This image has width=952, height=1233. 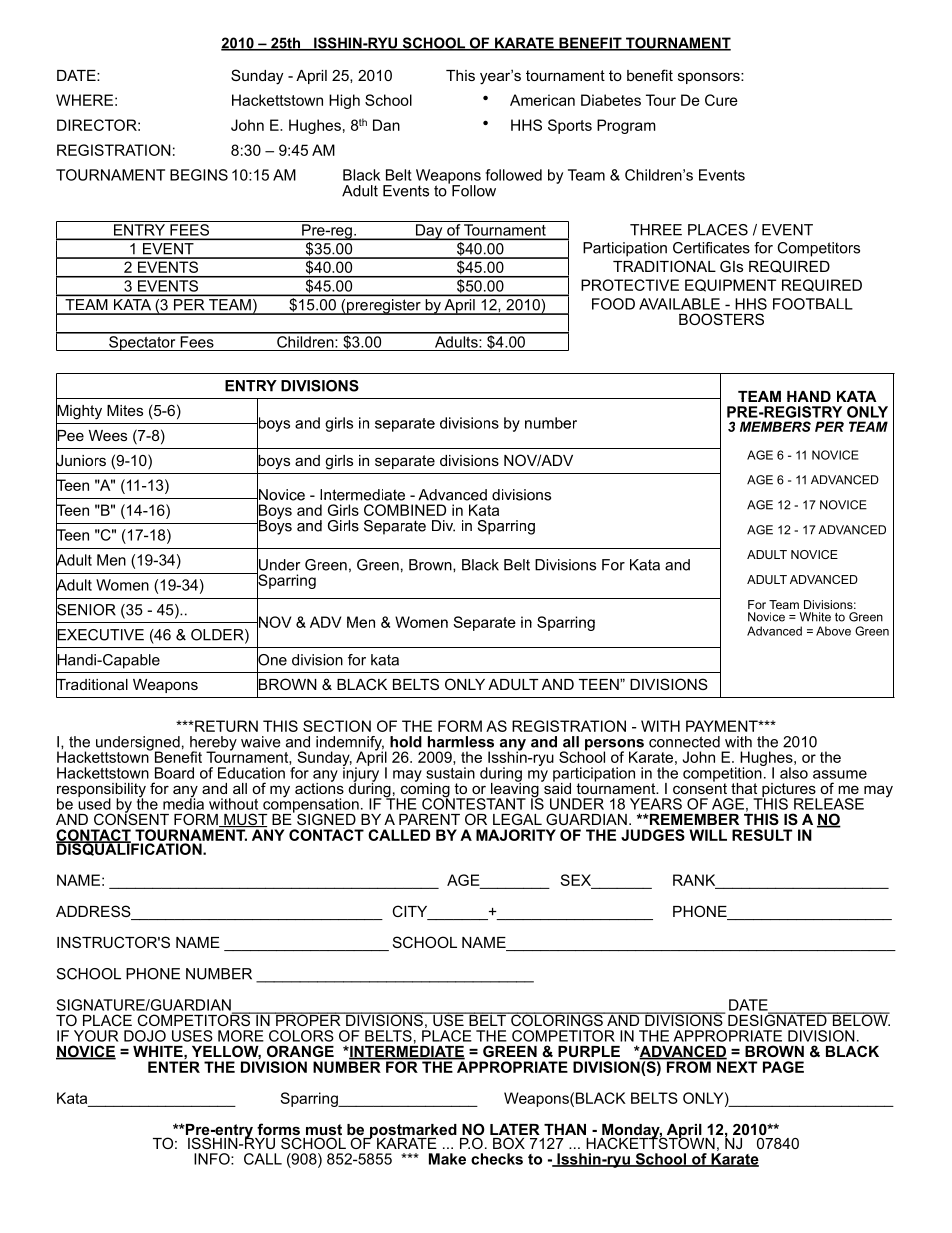 I want to click on High, so click(x=344, y=101).
